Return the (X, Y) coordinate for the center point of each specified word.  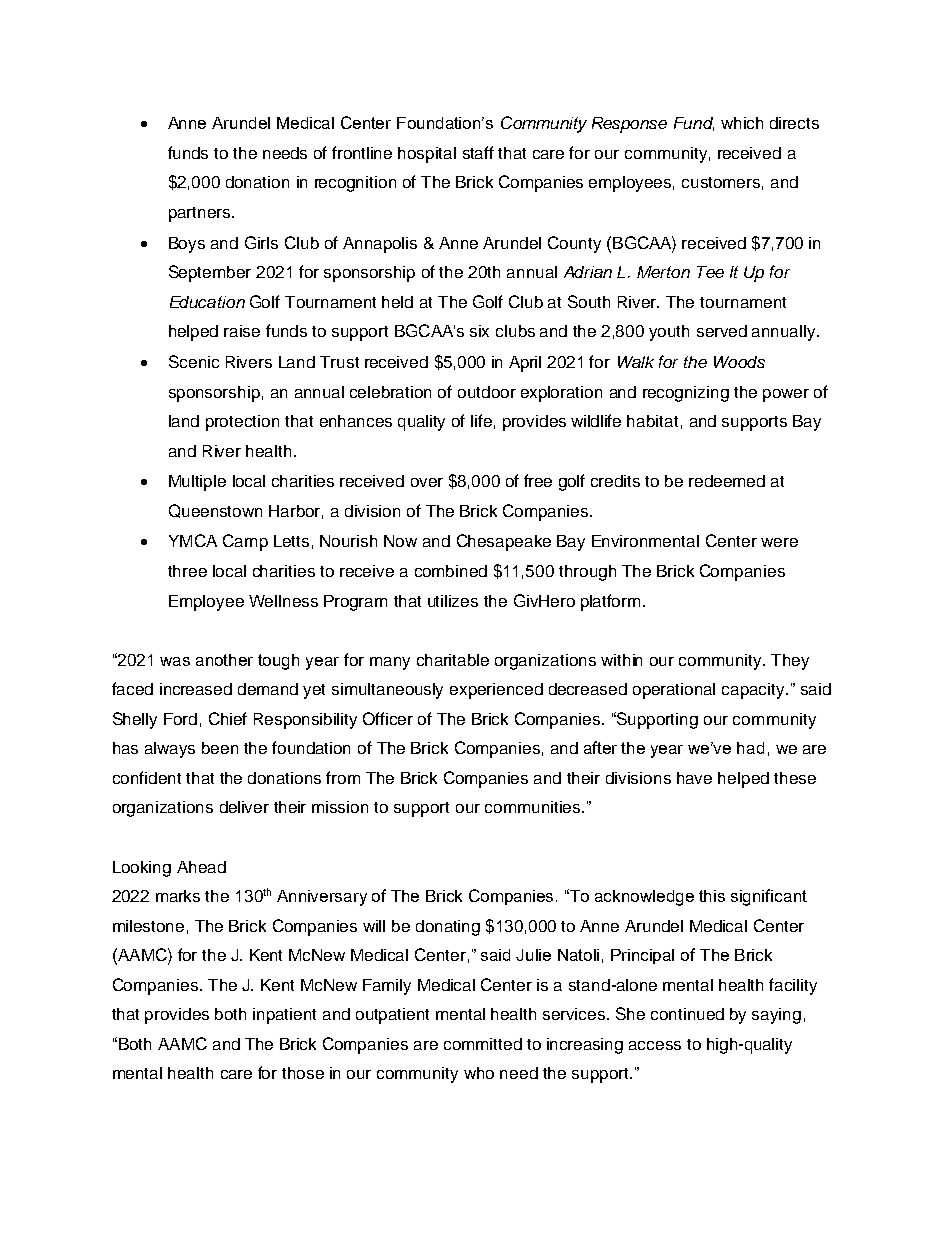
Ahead (201, 867)
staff (478, 152)
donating (448, 928)
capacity (754, 691)
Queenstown (215, 511)
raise (242, 331)
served (722, 331)
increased (196, 689)
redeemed (727, 481)
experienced (496, 691)
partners (201, 214)
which (742, 123)
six (479, 331)
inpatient (284, 1016)
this (712, 896)
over (427, 482)
